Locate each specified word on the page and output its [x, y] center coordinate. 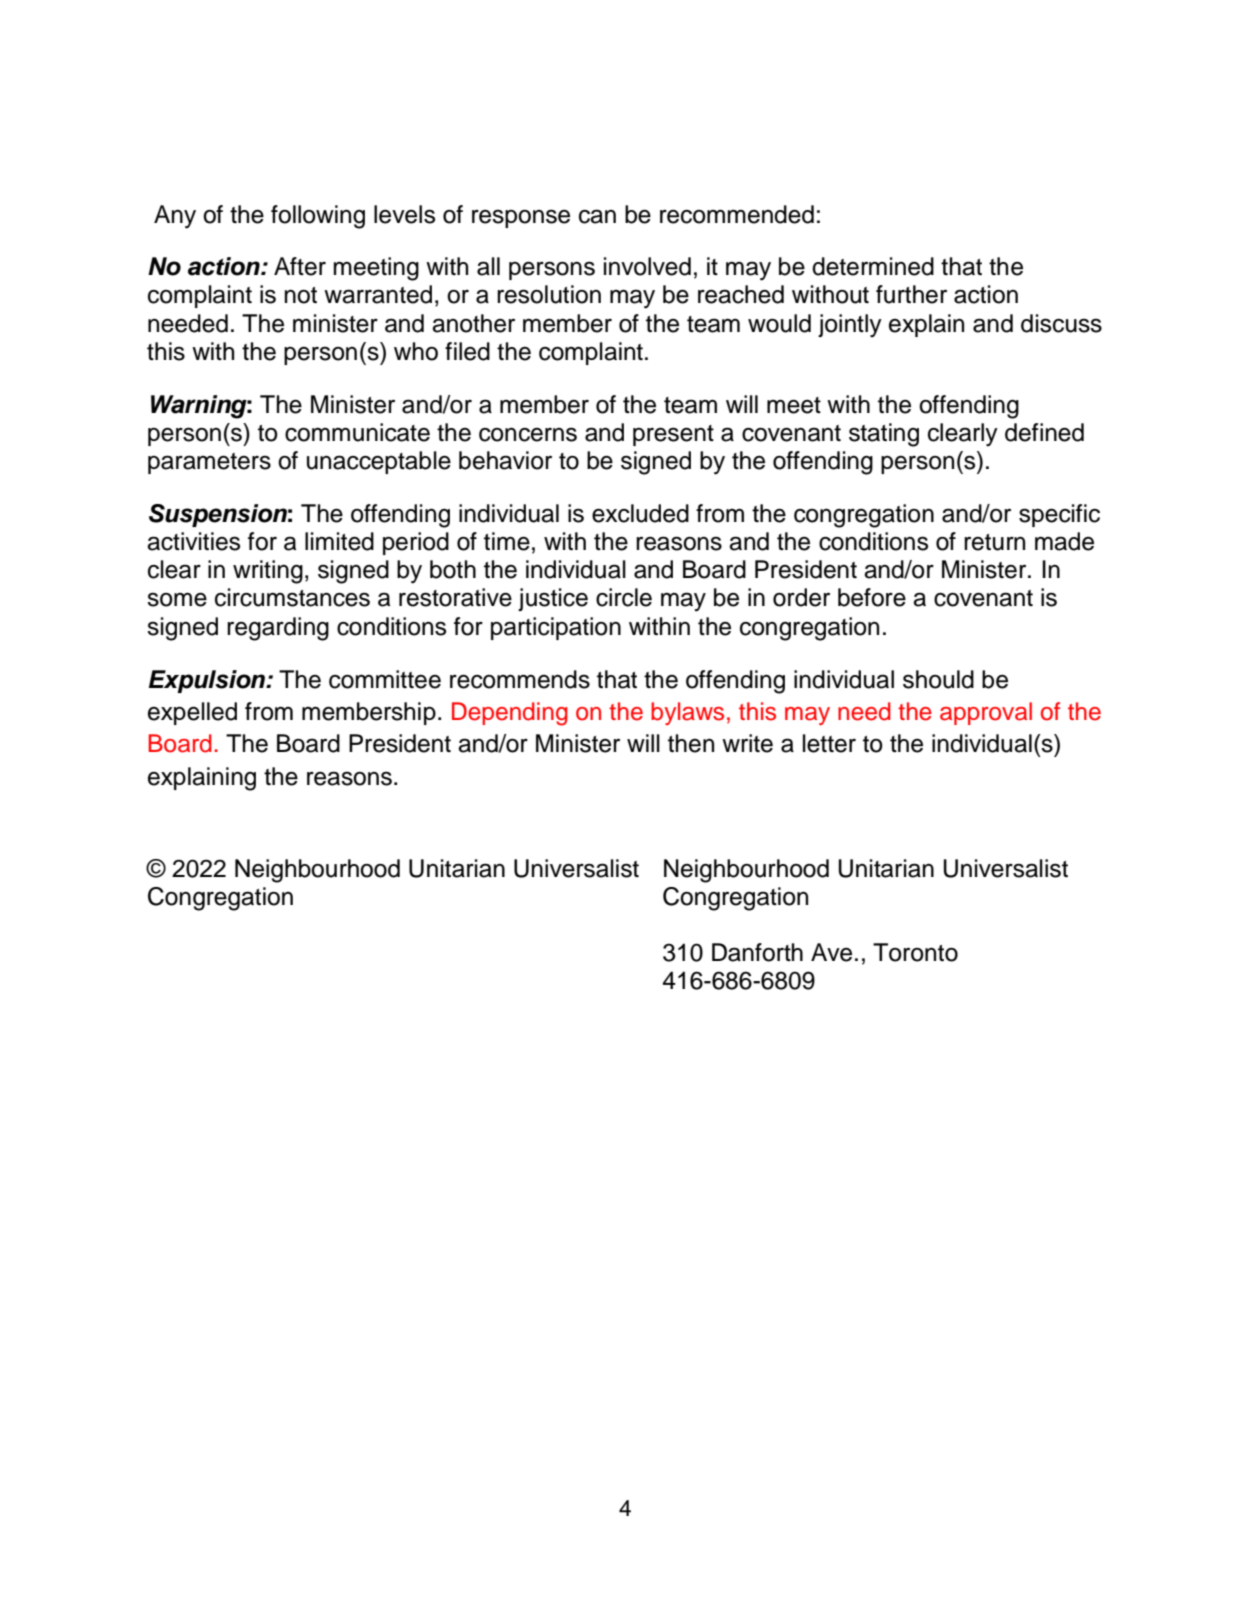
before [872, 597]
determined [873, 266]
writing [268, 572]
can [597, 216]
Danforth [757, 952]
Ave [831, 952]
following [318, 217]
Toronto [915, 952]
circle [624, 597]
